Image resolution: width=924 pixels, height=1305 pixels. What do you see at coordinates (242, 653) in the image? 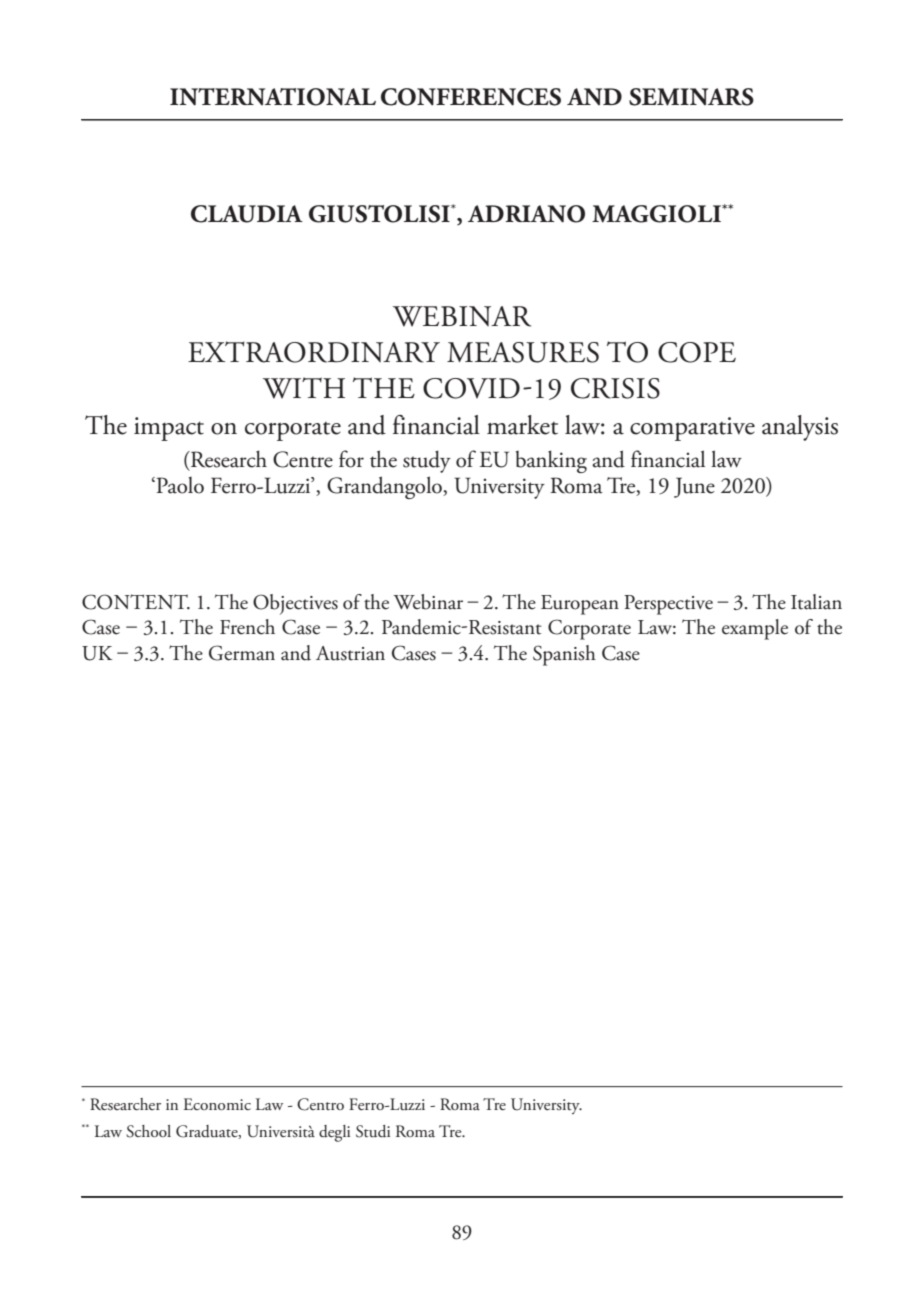
I see `German` at bounding box center [242, 653].
